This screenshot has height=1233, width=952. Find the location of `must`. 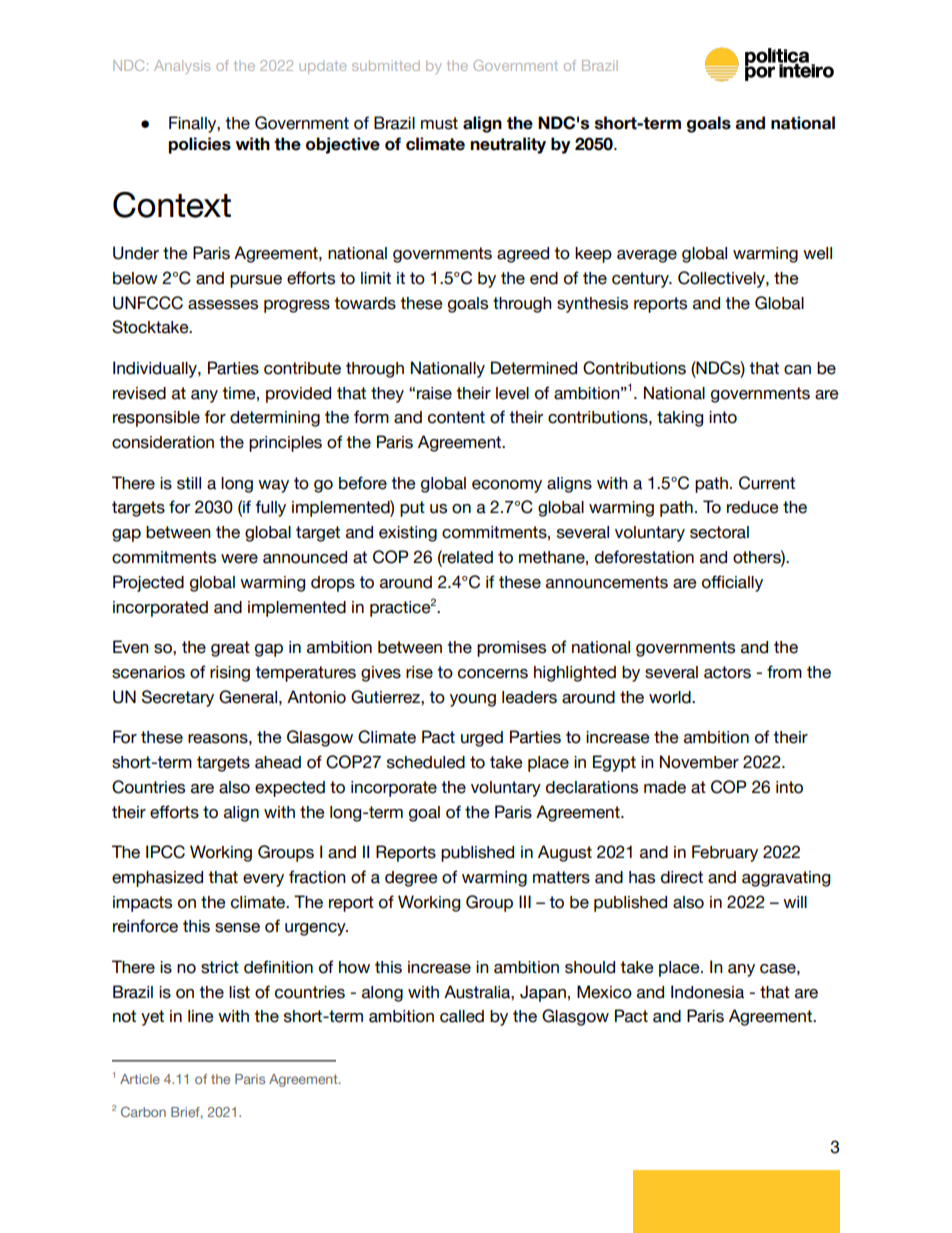

must is located at coordinates (439, 123).
